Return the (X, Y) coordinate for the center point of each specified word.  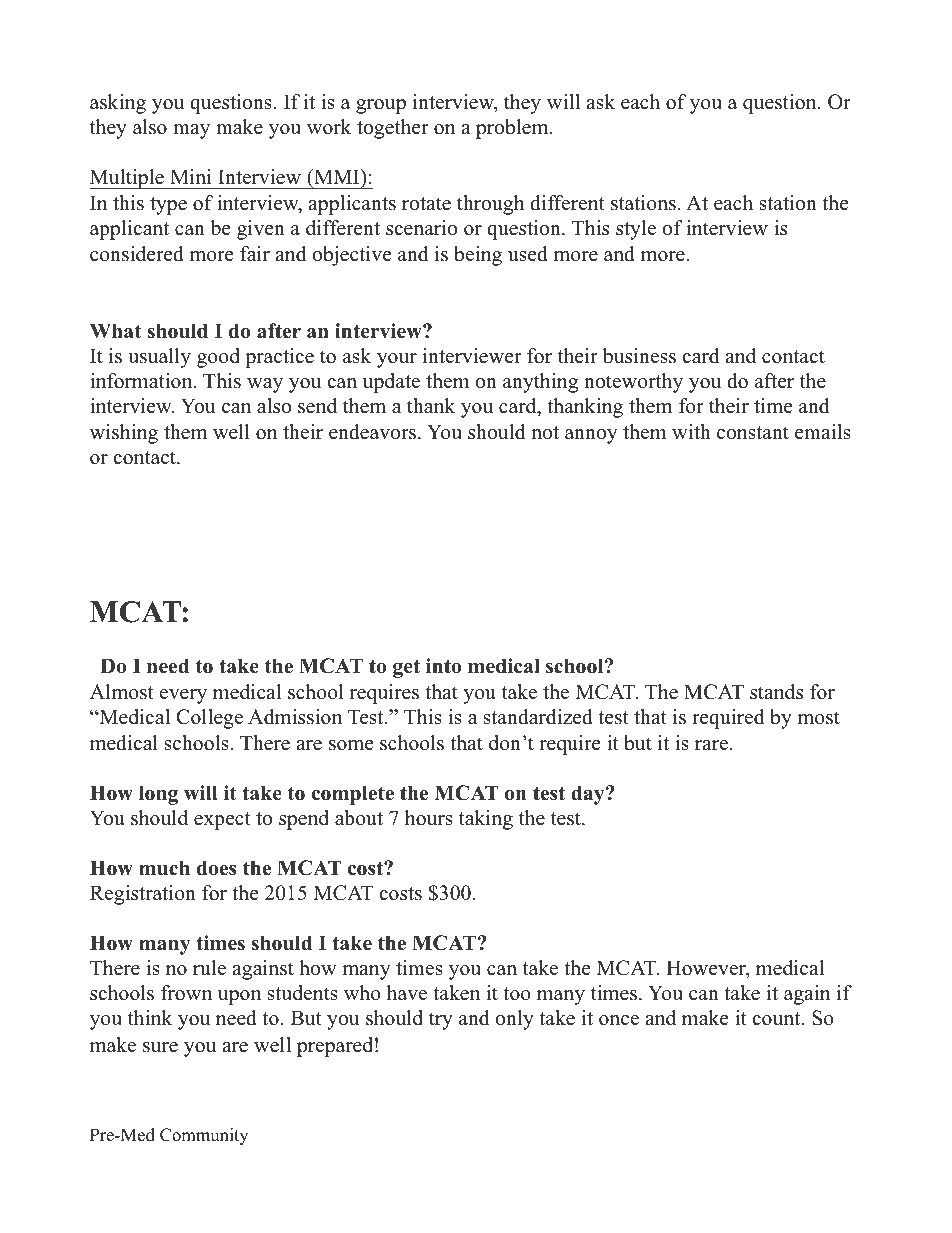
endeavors (374, 432)
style (636, 230)
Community (204, 1136)
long (158, 795)
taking (486, 820)
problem (513, 129)
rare (713, 745)
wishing (124, 434)
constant (753, 433)
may (191, 131)
